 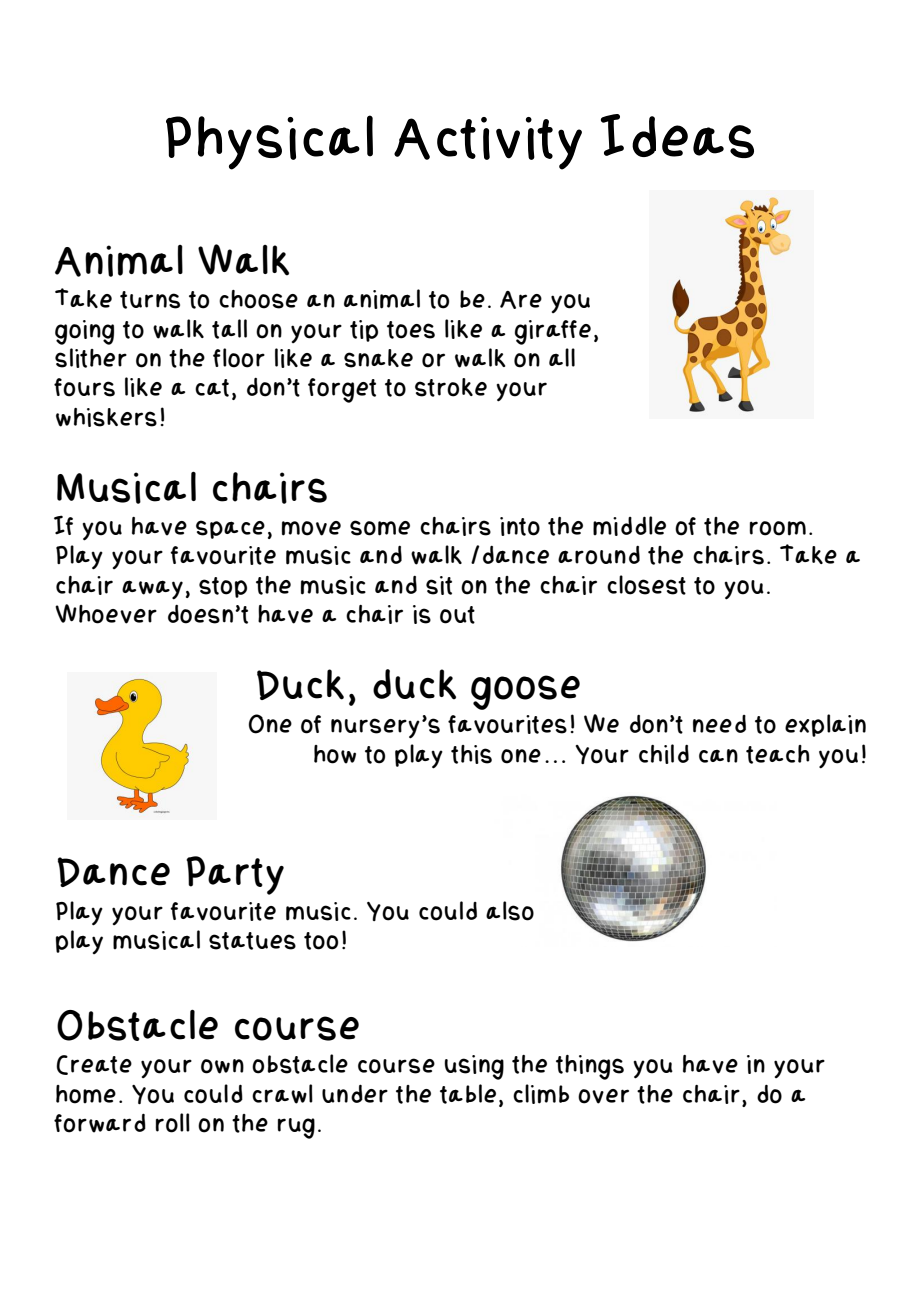 I want to click on roll, so click(x=172, y=1123).
